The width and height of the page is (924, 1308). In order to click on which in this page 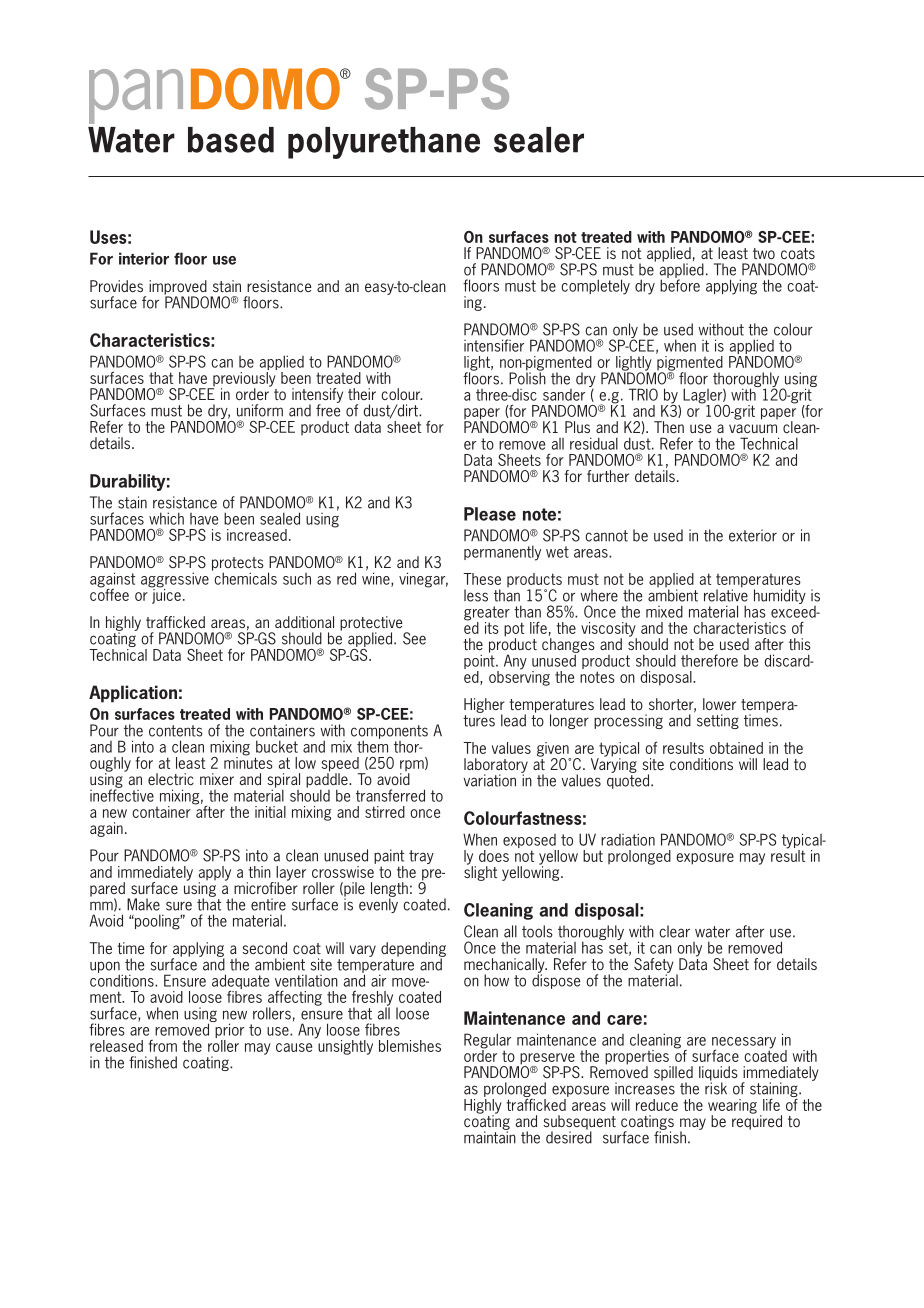, I will do `click(166, 518)`.
